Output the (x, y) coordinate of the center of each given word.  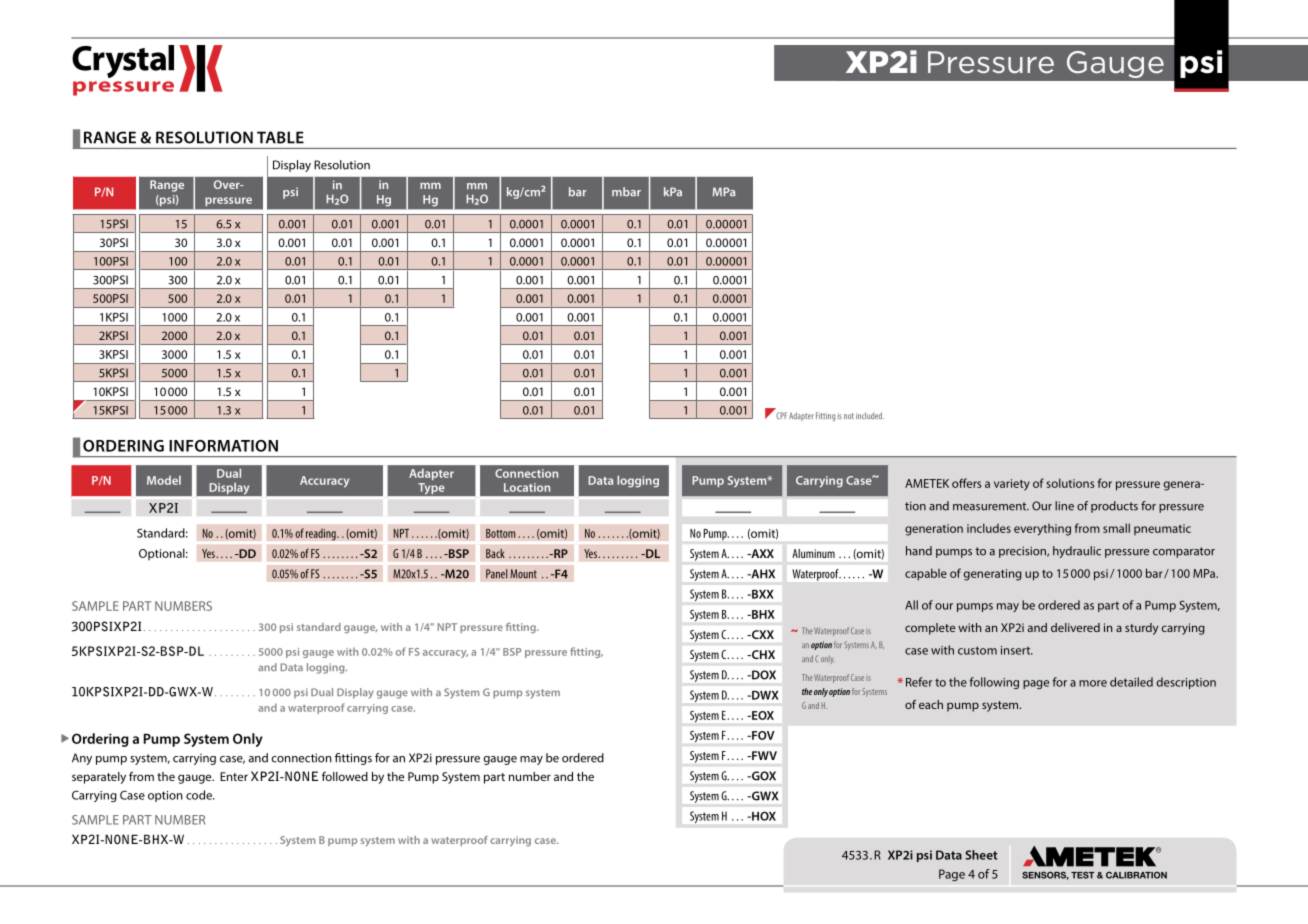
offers (966, 483)
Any (82, 759)
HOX (763, 816)
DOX (763, 675)
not (849, 416)
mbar (626, 192)
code (200, 795)
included (870, 415)
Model (164, 480)
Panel (497, 574)
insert (1017, 650)
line (1064, 506)
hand (919, 551)
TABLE (280, 137)
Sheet (981, 855)
